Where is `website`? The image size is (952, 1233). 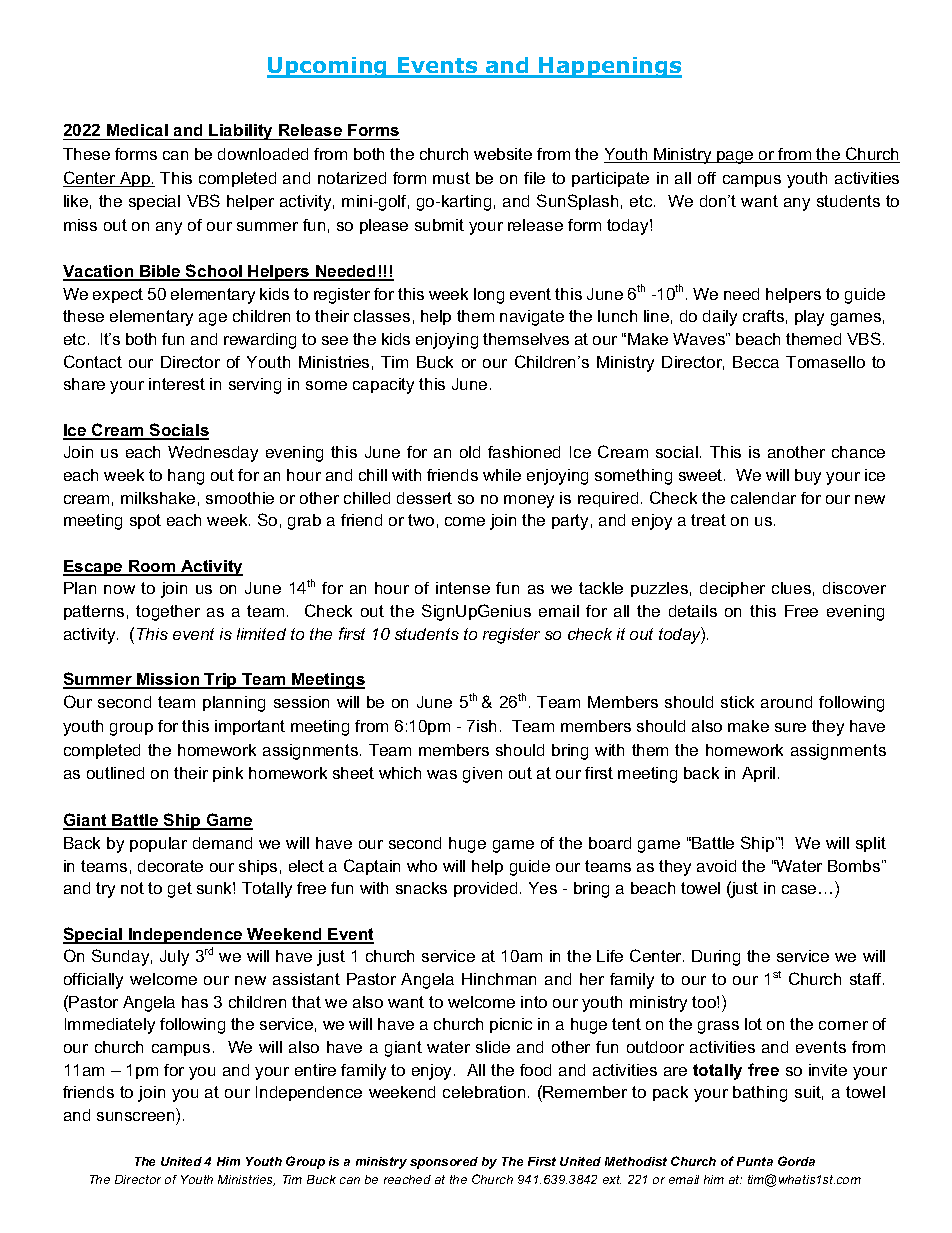 website is located at coordinates (503, 154).
